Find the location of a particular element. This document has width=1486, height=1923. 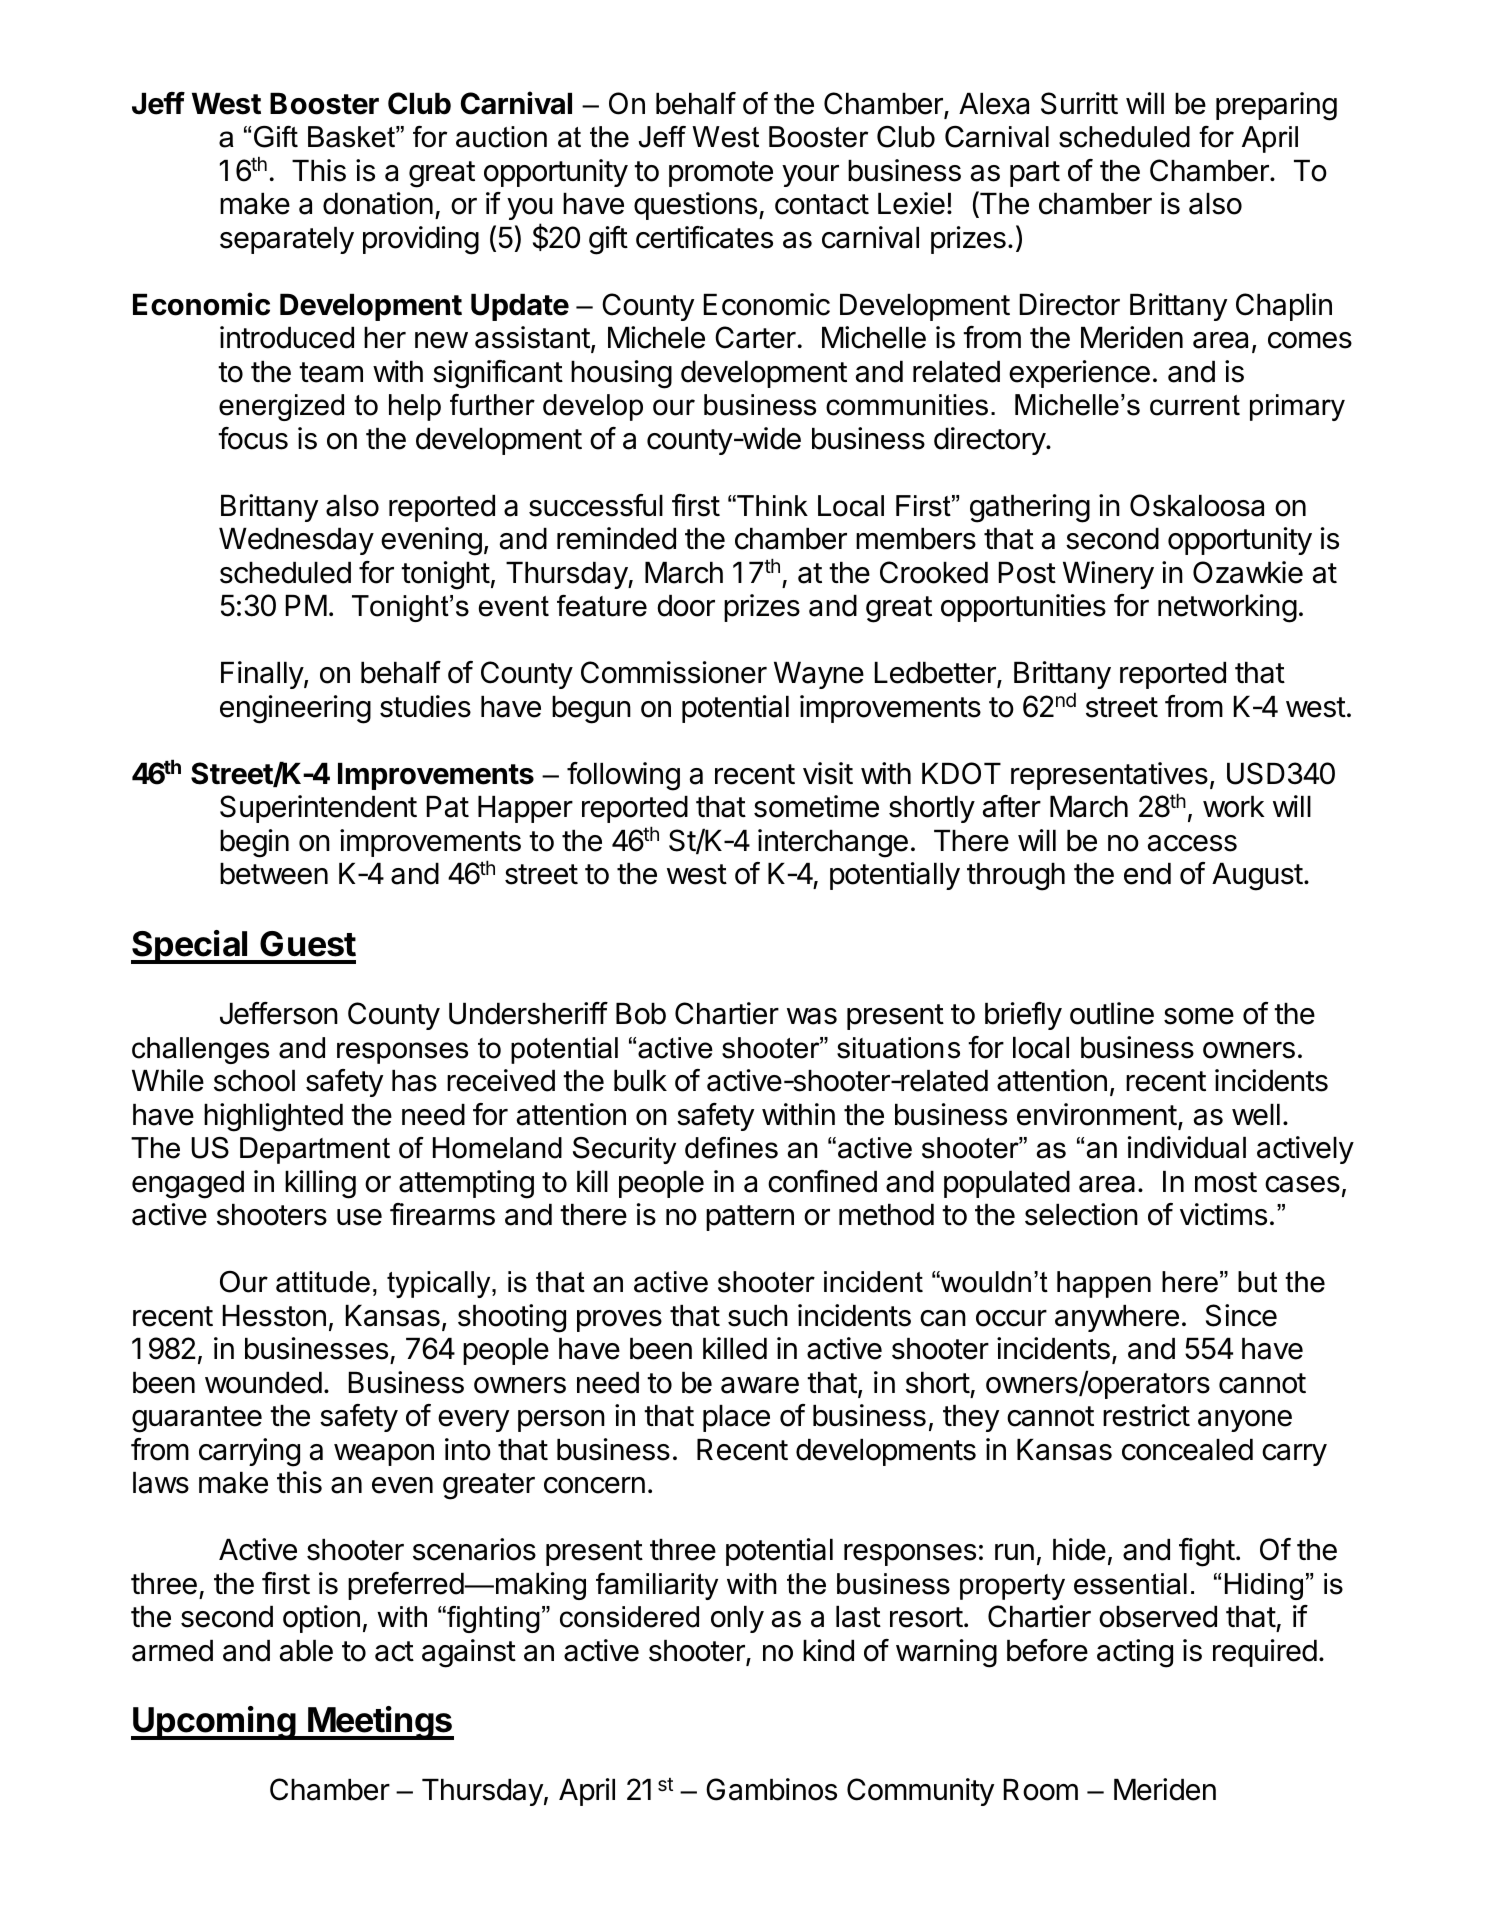

such is located at coordinates (758, 1316).
